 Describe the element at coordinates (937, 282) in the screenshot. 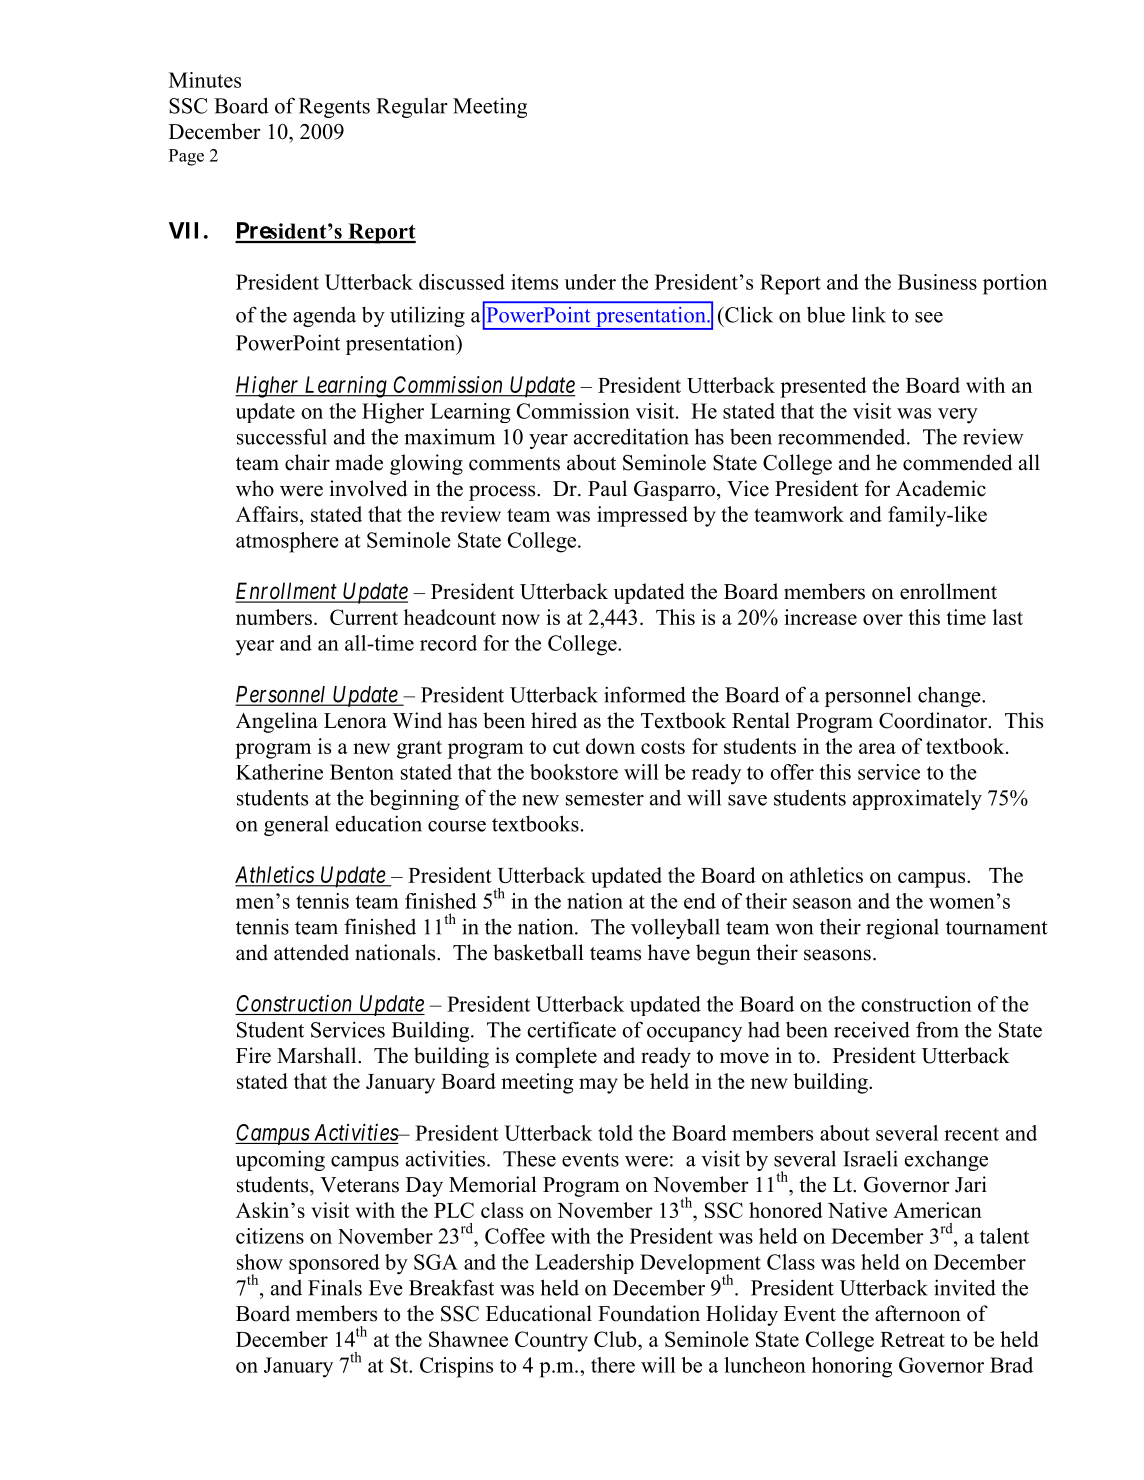

I see `Business` at that location.
